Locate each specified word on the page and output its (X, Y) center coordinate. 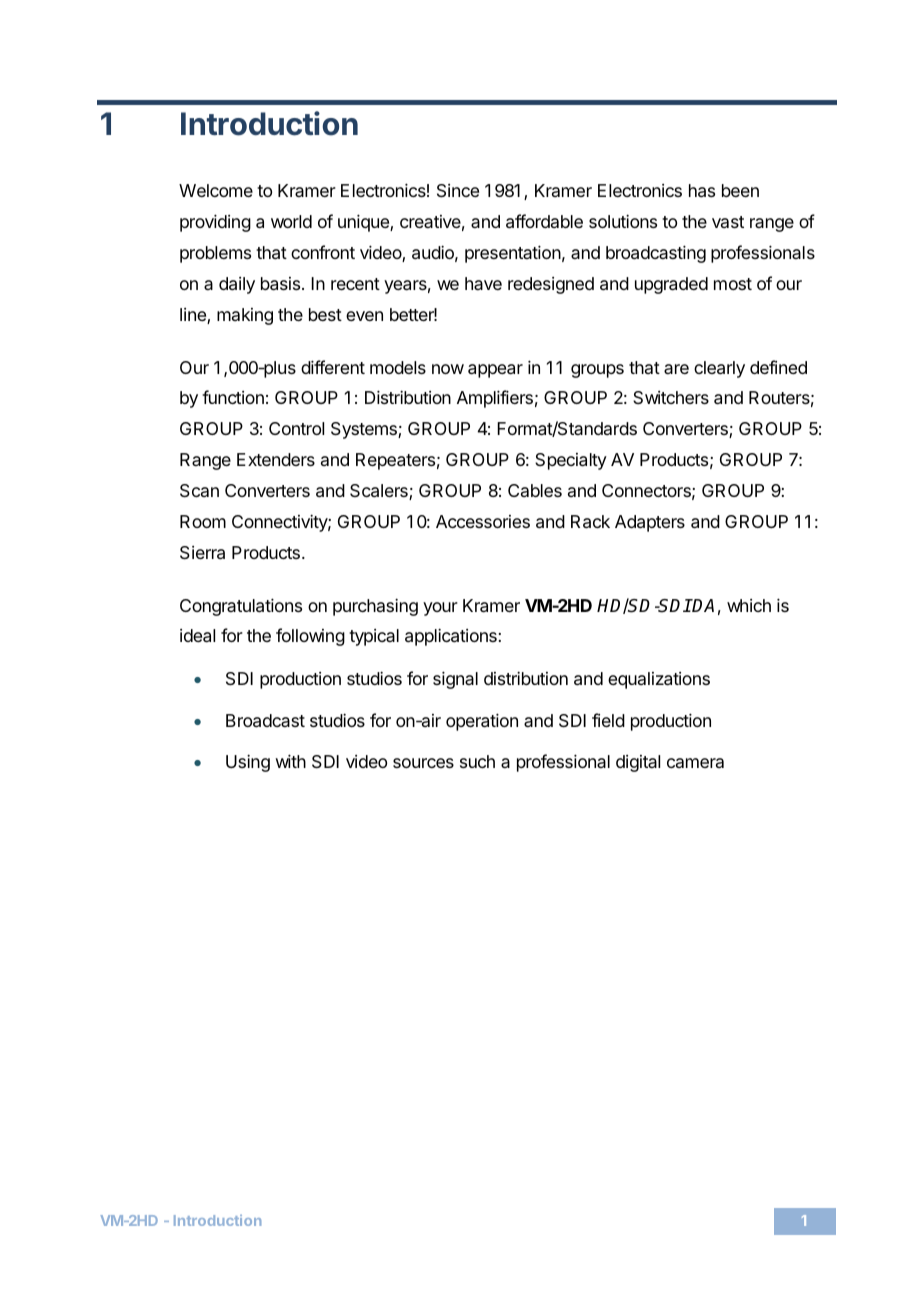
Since (458, 191)
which (749, 605)
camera (695, 763)
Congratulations (241, 607)
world (291, 221)
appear (495, 371)
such (477, 761)
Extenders (276, 459)
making (245, 316)
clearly (719, 369)
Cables (535, 490)
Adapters (650, 523)
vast (728, 222)
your (440, 609)
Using (248, 763)
